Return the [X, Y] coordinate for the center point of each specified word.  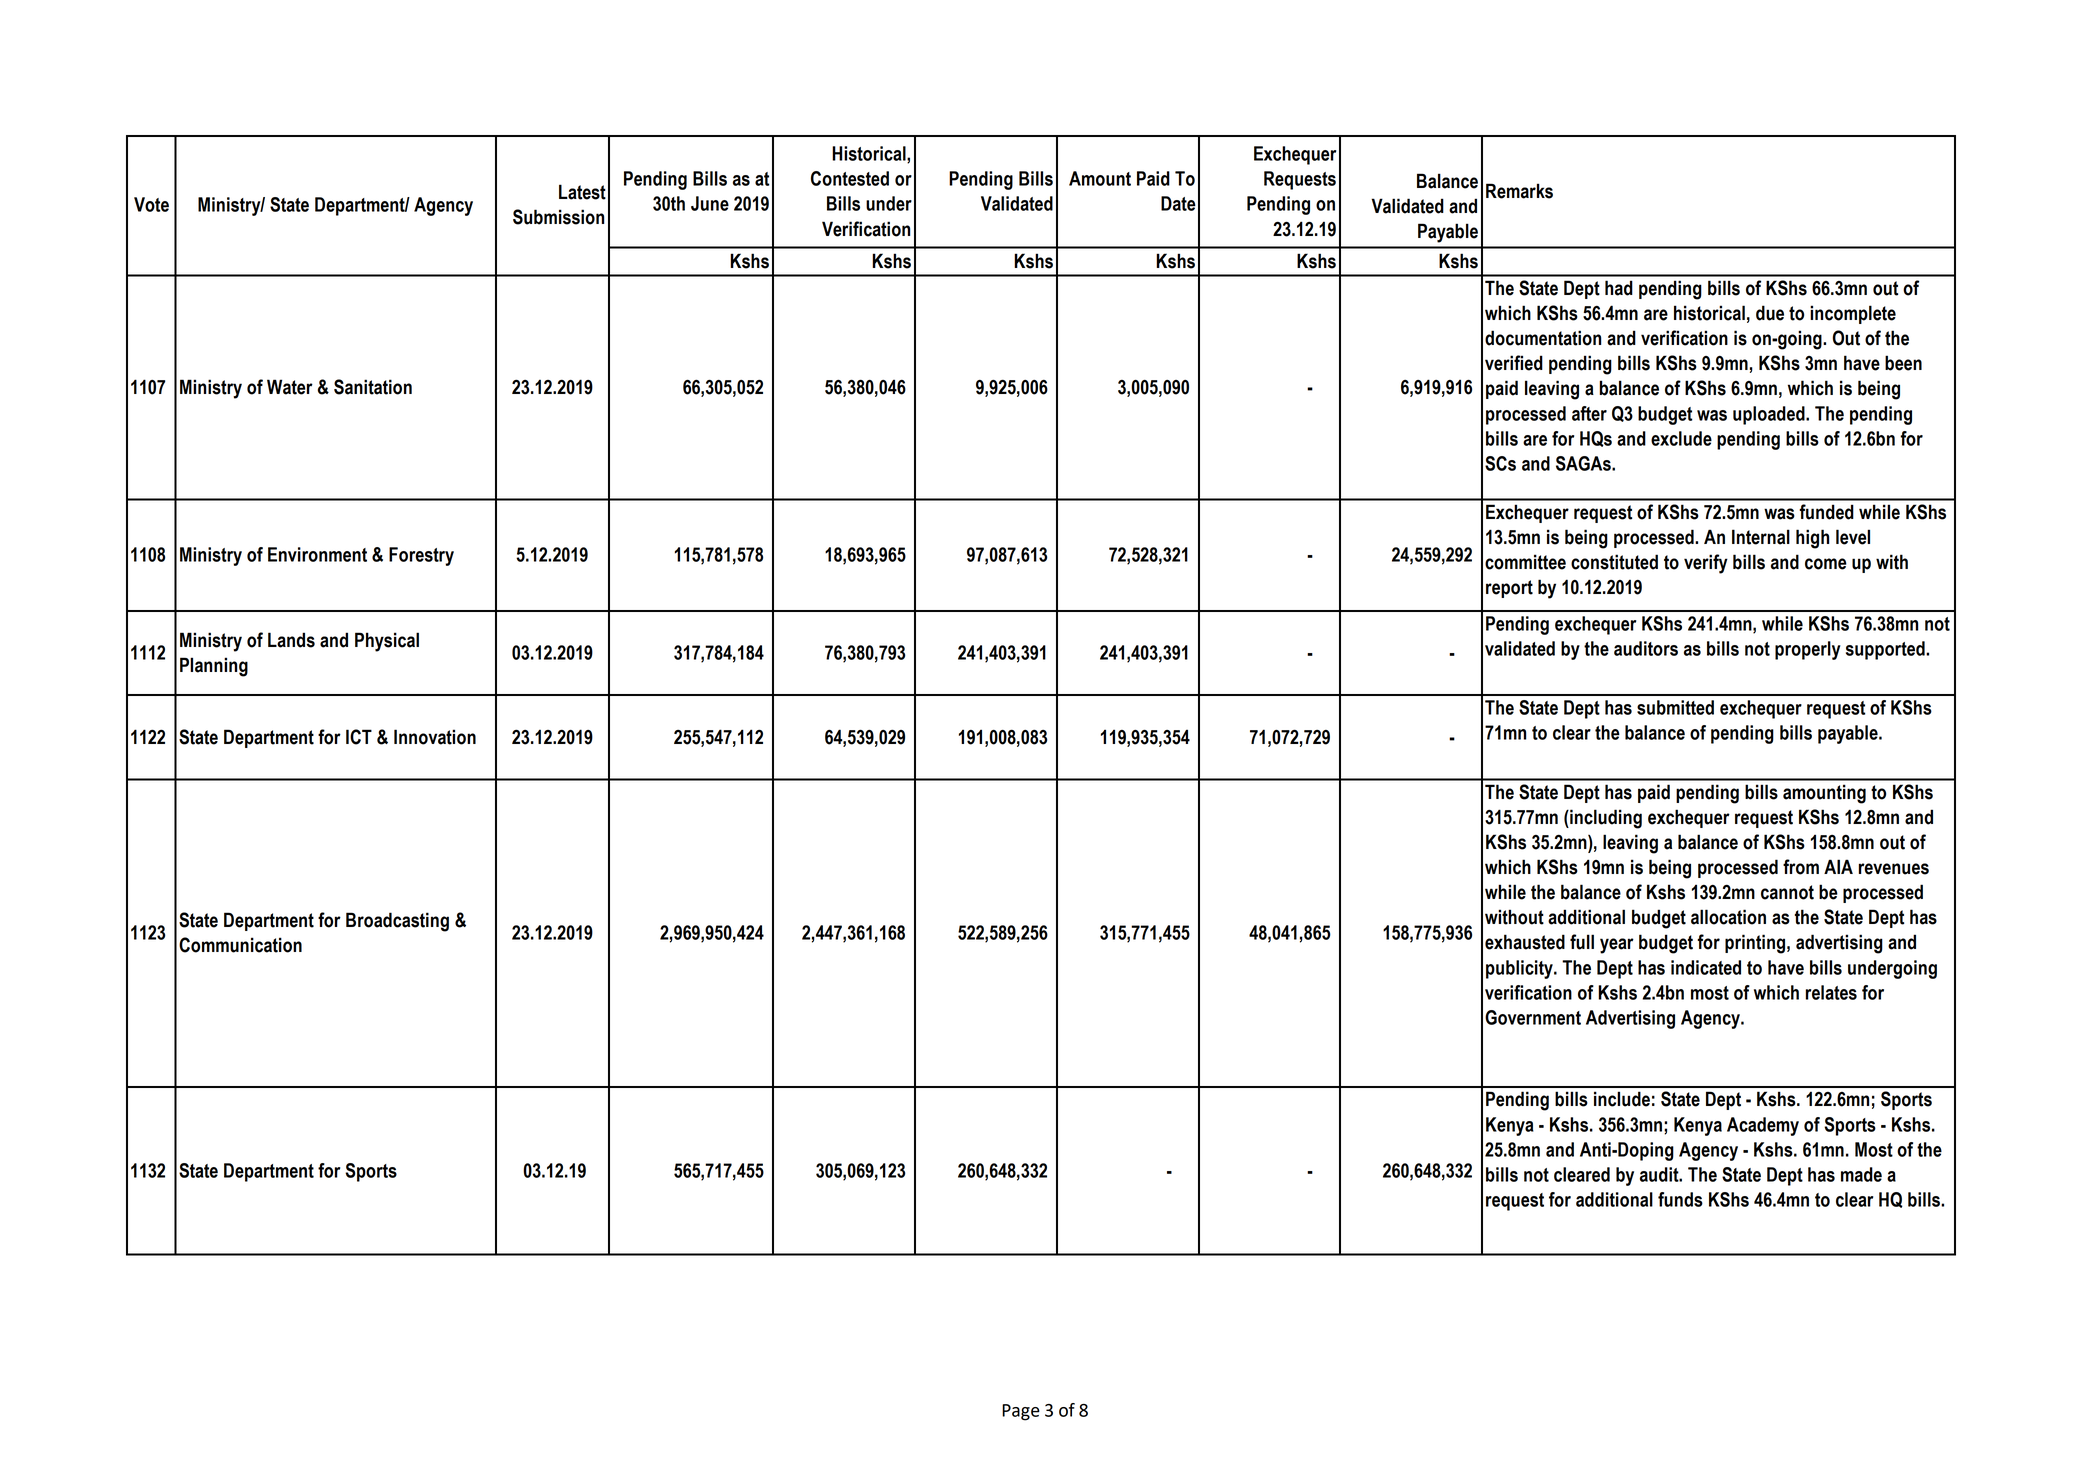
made [1861, 1174]
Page [1021, 1412]
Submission [558, 217]
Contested [850, 178]
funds [1680, 1199]
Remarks [1519, 191]
